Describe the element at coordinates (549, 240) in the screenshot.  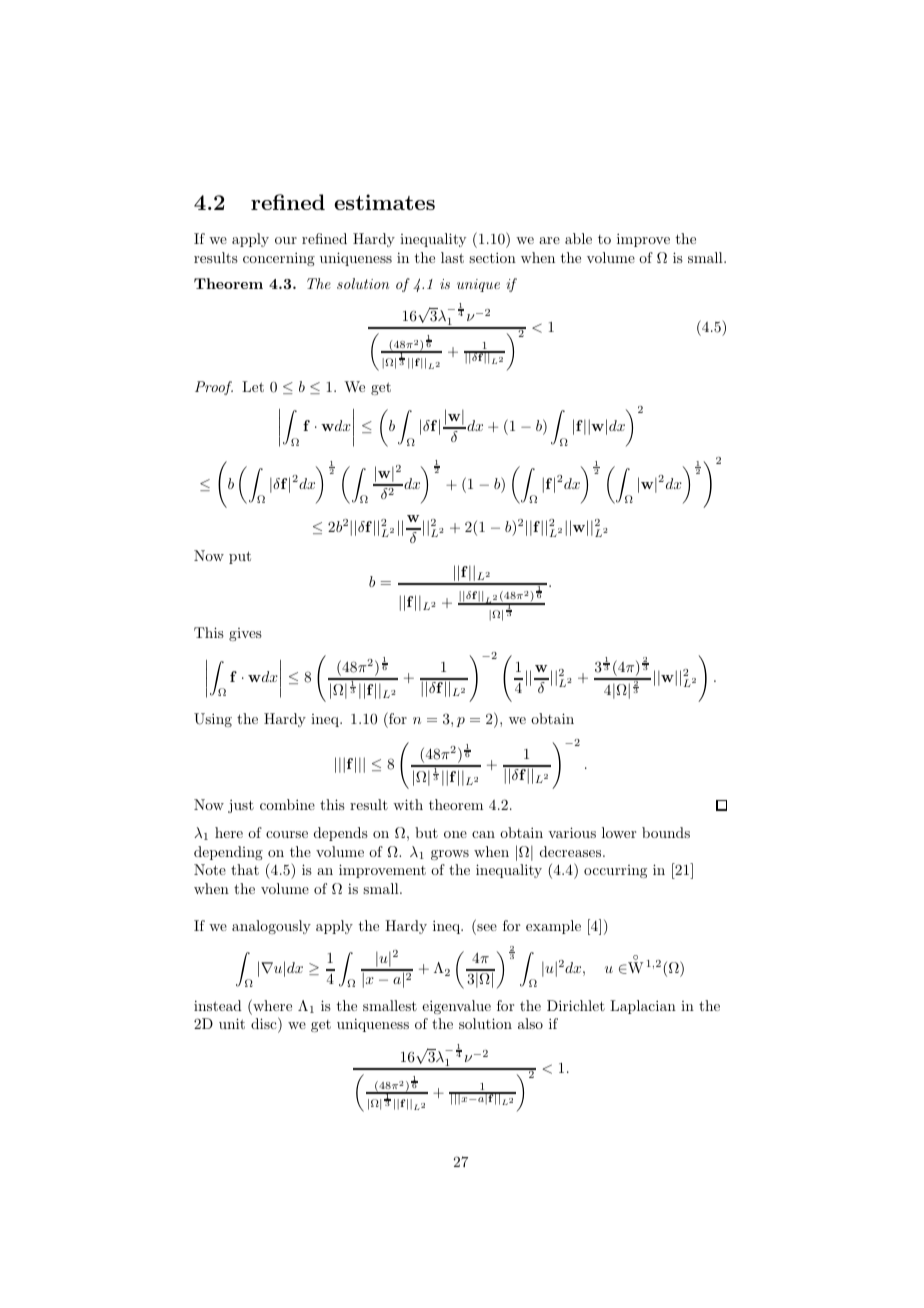
I see `are` at that location.
